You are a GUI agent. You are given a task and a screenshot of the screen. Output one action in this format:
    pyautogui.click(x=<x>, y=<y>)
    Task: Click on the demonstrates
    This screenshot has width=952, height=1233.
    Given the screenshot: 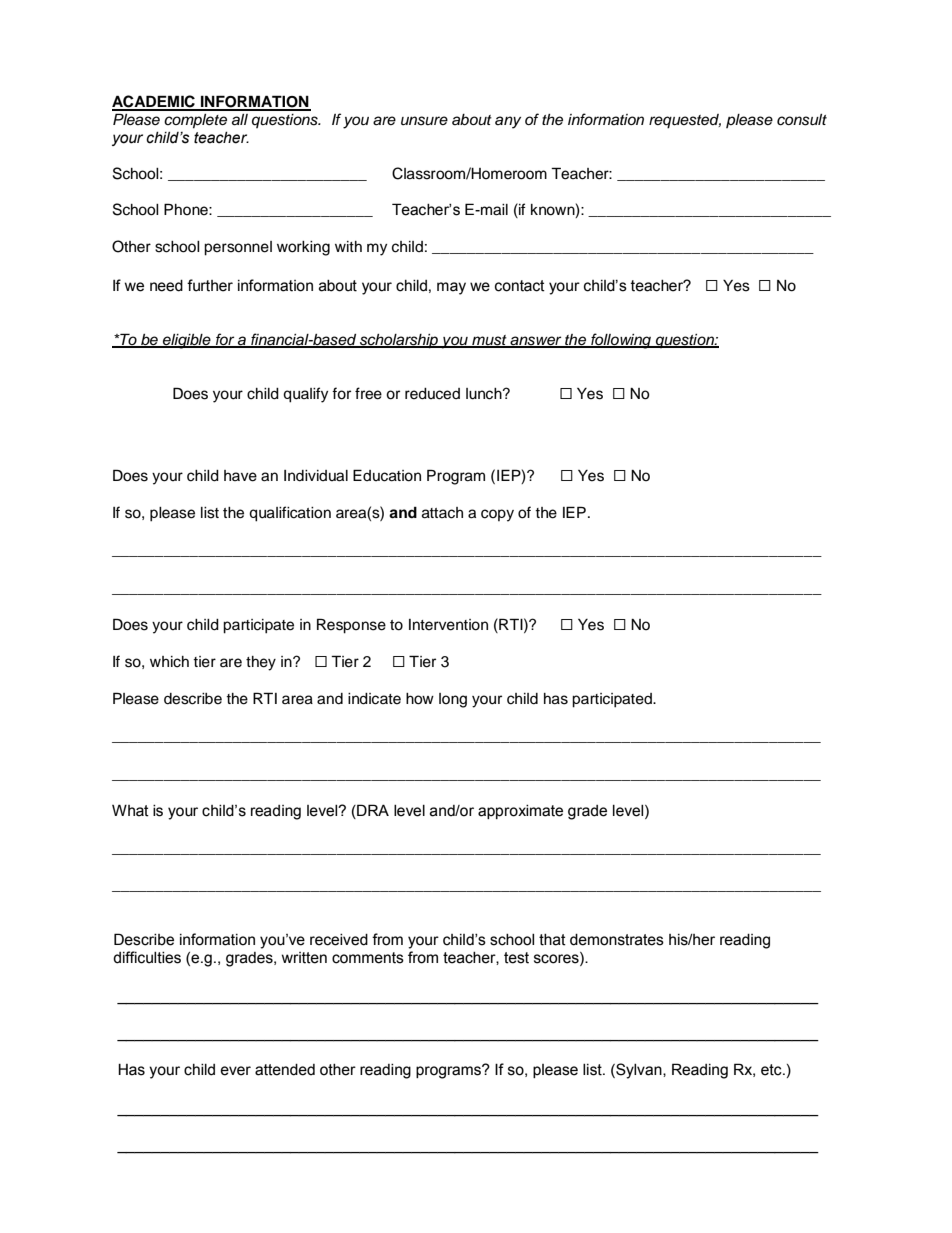 What is the action you would take?
    pyautogui.click(x=617, y=940)
